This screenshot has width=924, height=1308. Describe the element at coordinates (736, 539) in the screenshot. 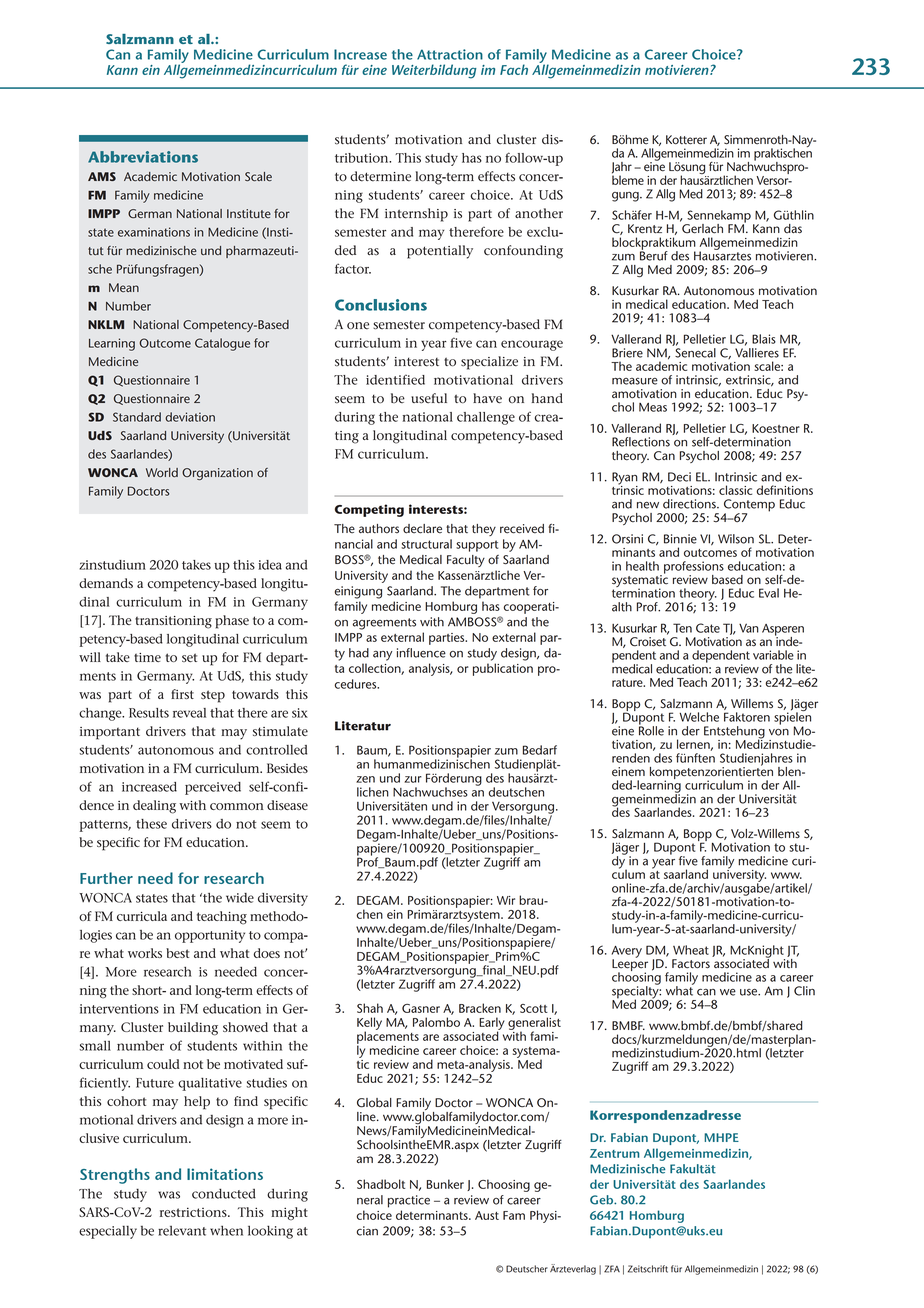

I see `Wilson` at that location.
